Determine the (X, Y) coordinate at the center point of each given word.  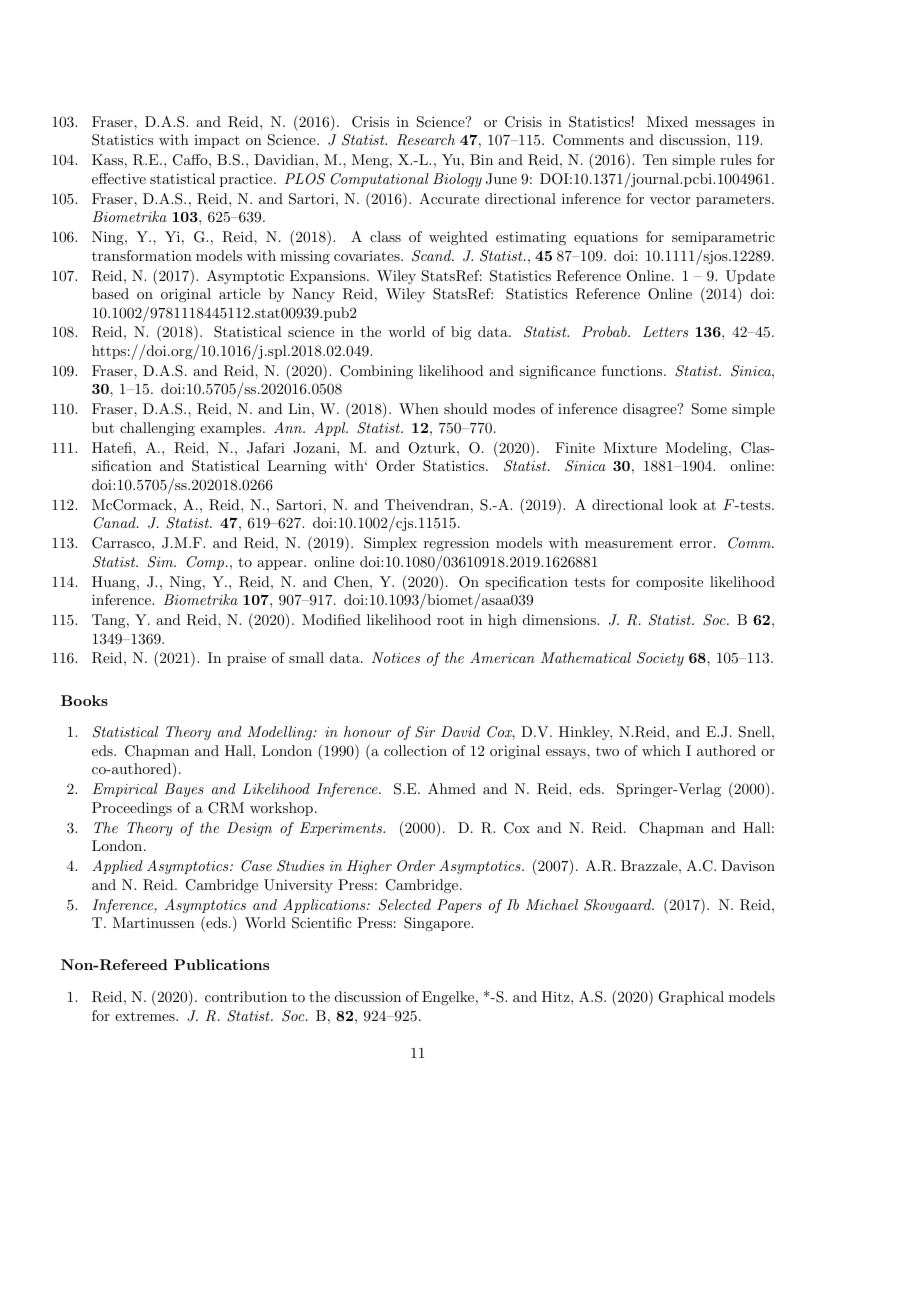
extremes (146, 1016)
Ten (655, 159)
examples (232, 429)
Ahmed (452, 788)
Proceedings (132, 809)
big (461, 333)
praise (246, 659)
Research (426, 140)
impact (217, 141)
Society (660, 659)
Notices (396, 657)
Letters (665, 331)
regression (456, 544)
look (683, 504)
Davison (748, 865)
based (110, 293)
